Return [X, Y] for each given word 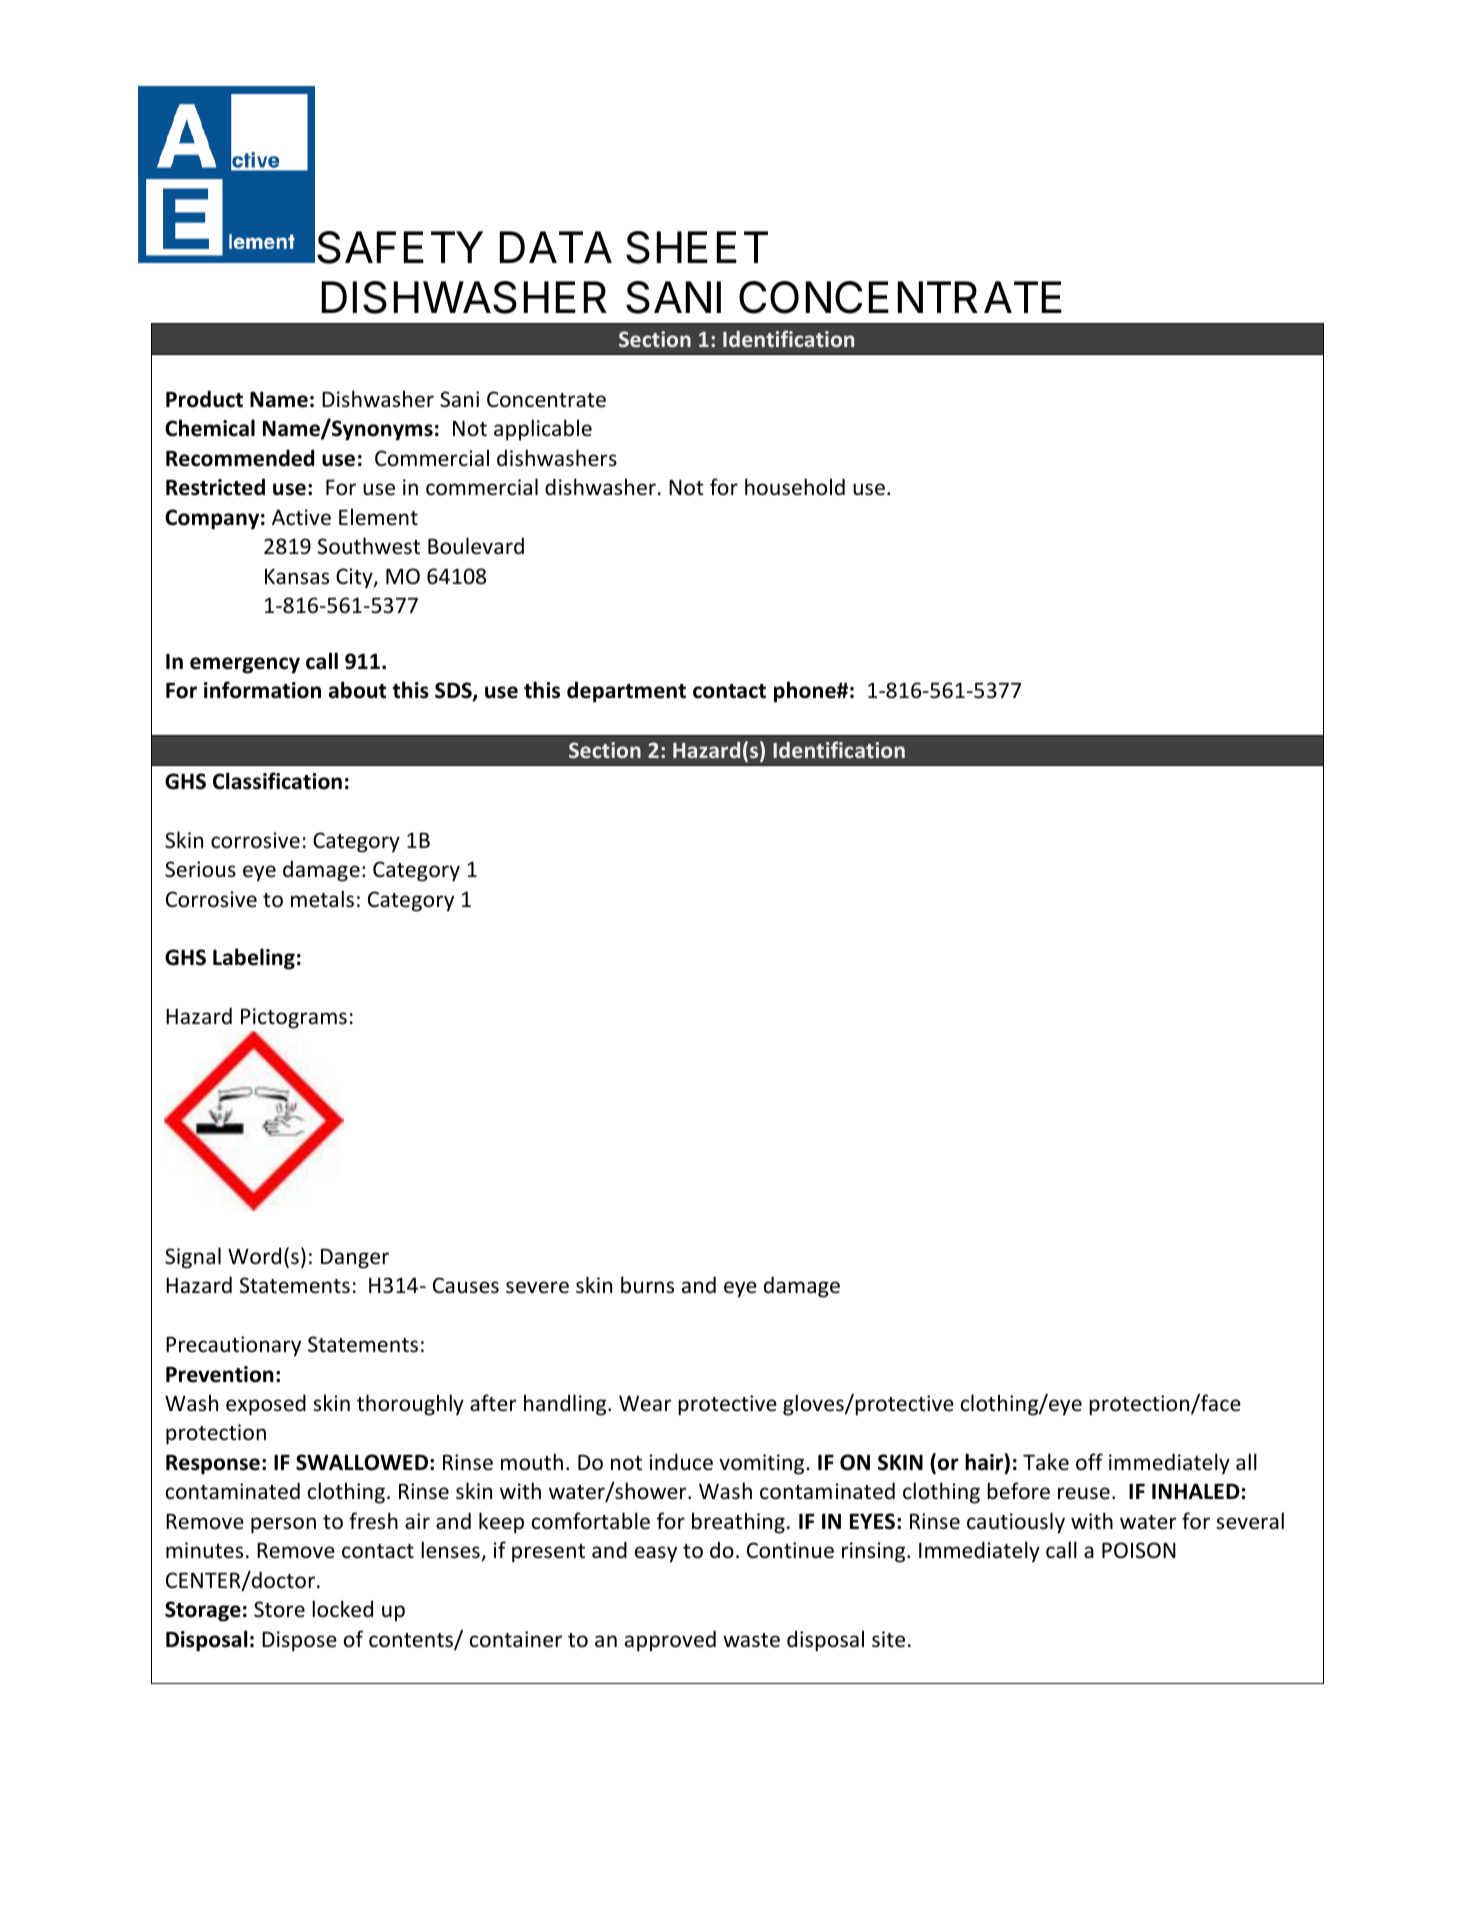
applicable [543, 430]
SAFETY [400, 247]
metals [322, 899]
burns [647, 1285]
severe [537, 1287]
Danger [355, 1259]
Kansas [297, 576]
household [795, 487]
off [1089, 1461]
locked [342, 1609]
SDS [454, 691]
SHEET [697, 247]
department [626, 692]
